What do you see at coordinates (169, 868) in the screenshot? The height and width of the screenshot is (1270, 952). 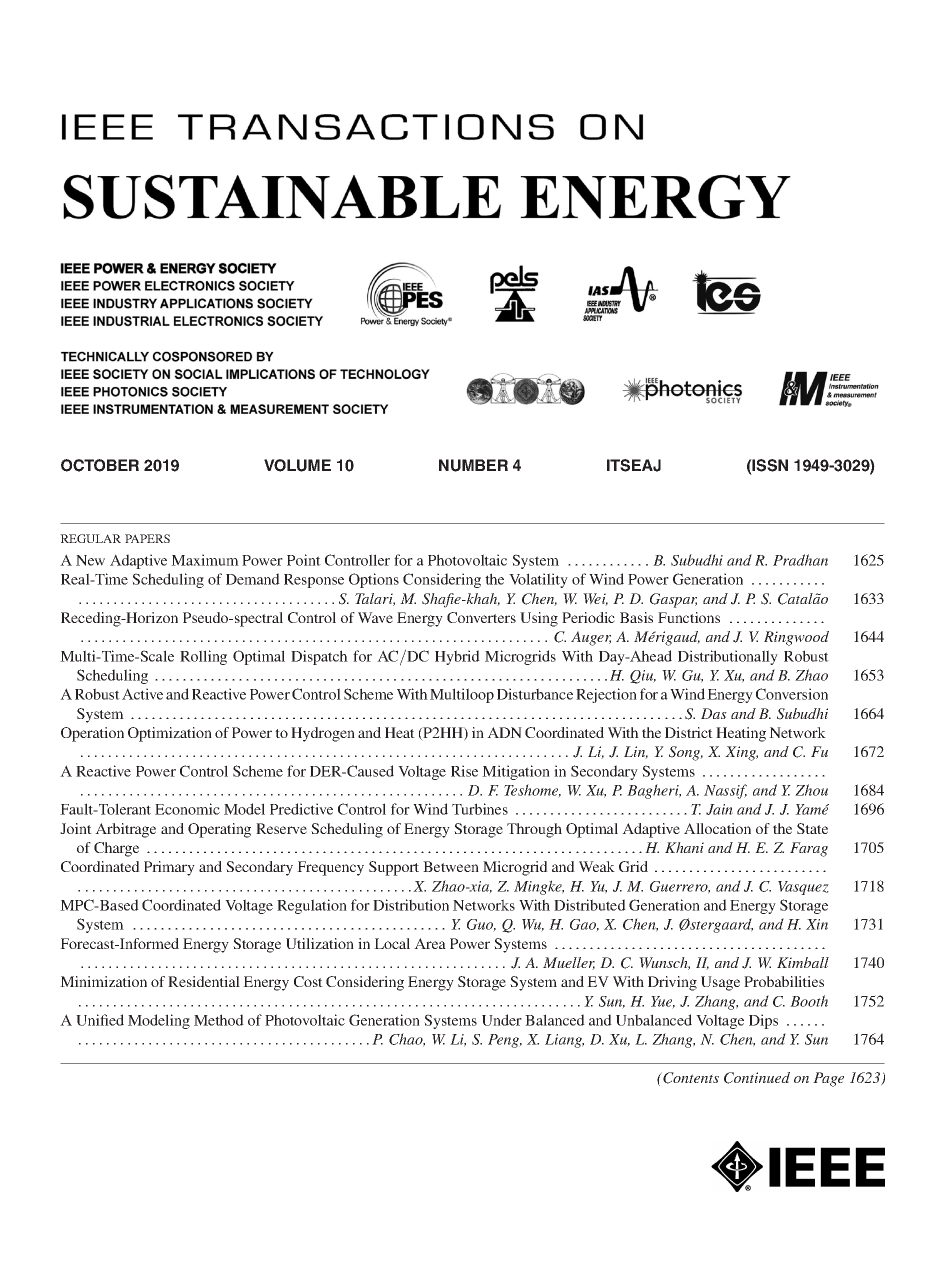 I see `Primary` at bounding box center [169, 868].
